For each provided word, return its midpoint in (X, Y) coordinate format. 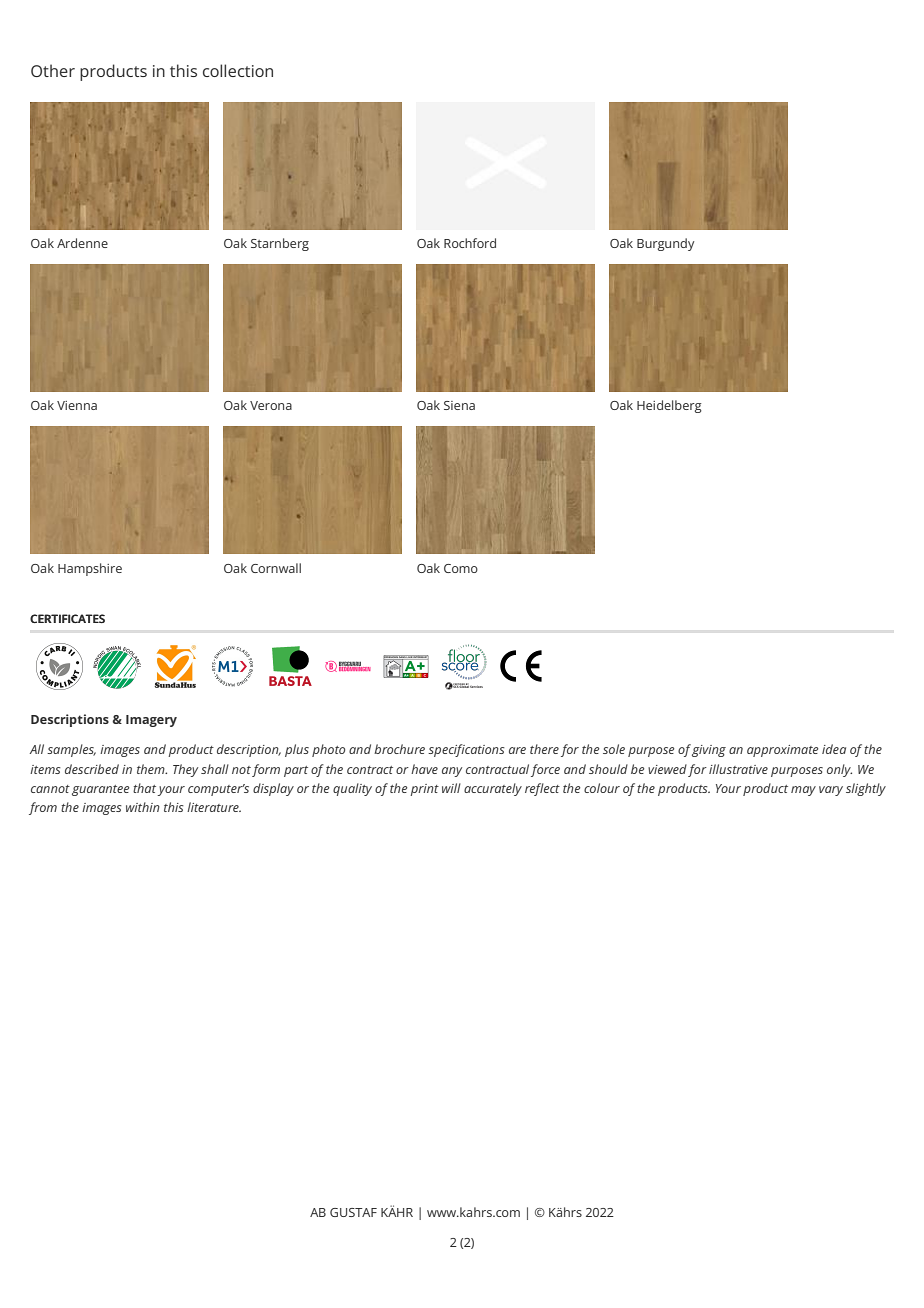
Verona (271, 405)
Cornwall (276, 568)
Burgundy (665, 244)
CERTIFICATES (67, 618)
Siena (459, 405)
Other (53, 70)
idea (834, 749)
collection (238, 70)
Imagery (151, 721)
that (145, 789)
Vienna (77, 405)
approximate (782, 751)
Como (461, 568)
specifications (466, 750)
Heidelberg (669, 406)
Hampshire (90, 569)
